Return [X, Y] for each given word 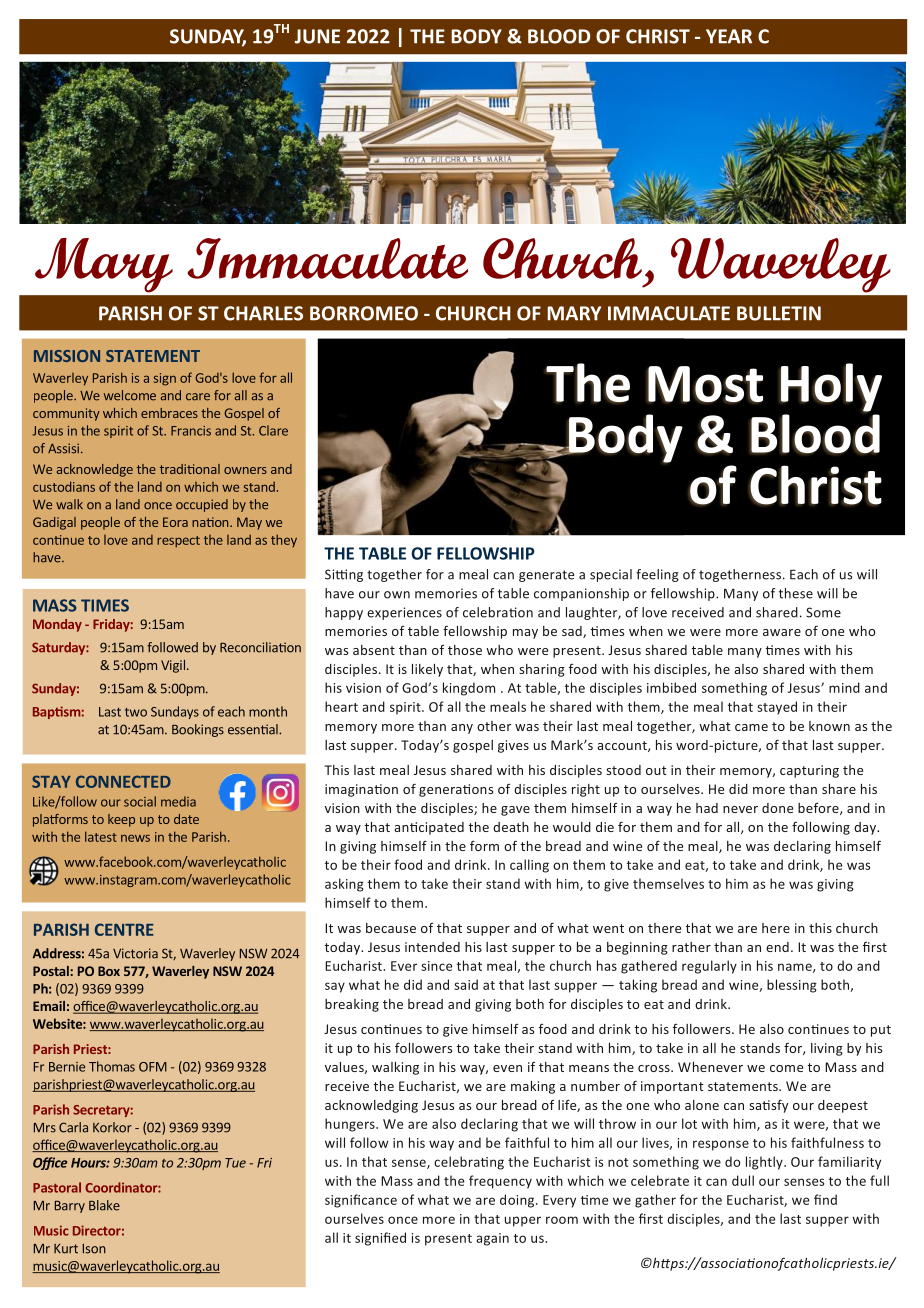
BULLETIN [779, 313]
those [465, 650]
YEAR [729, 36]
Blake [104, 1205]
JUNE [317, 36]
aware [782, 632]
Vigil [173, 666]
